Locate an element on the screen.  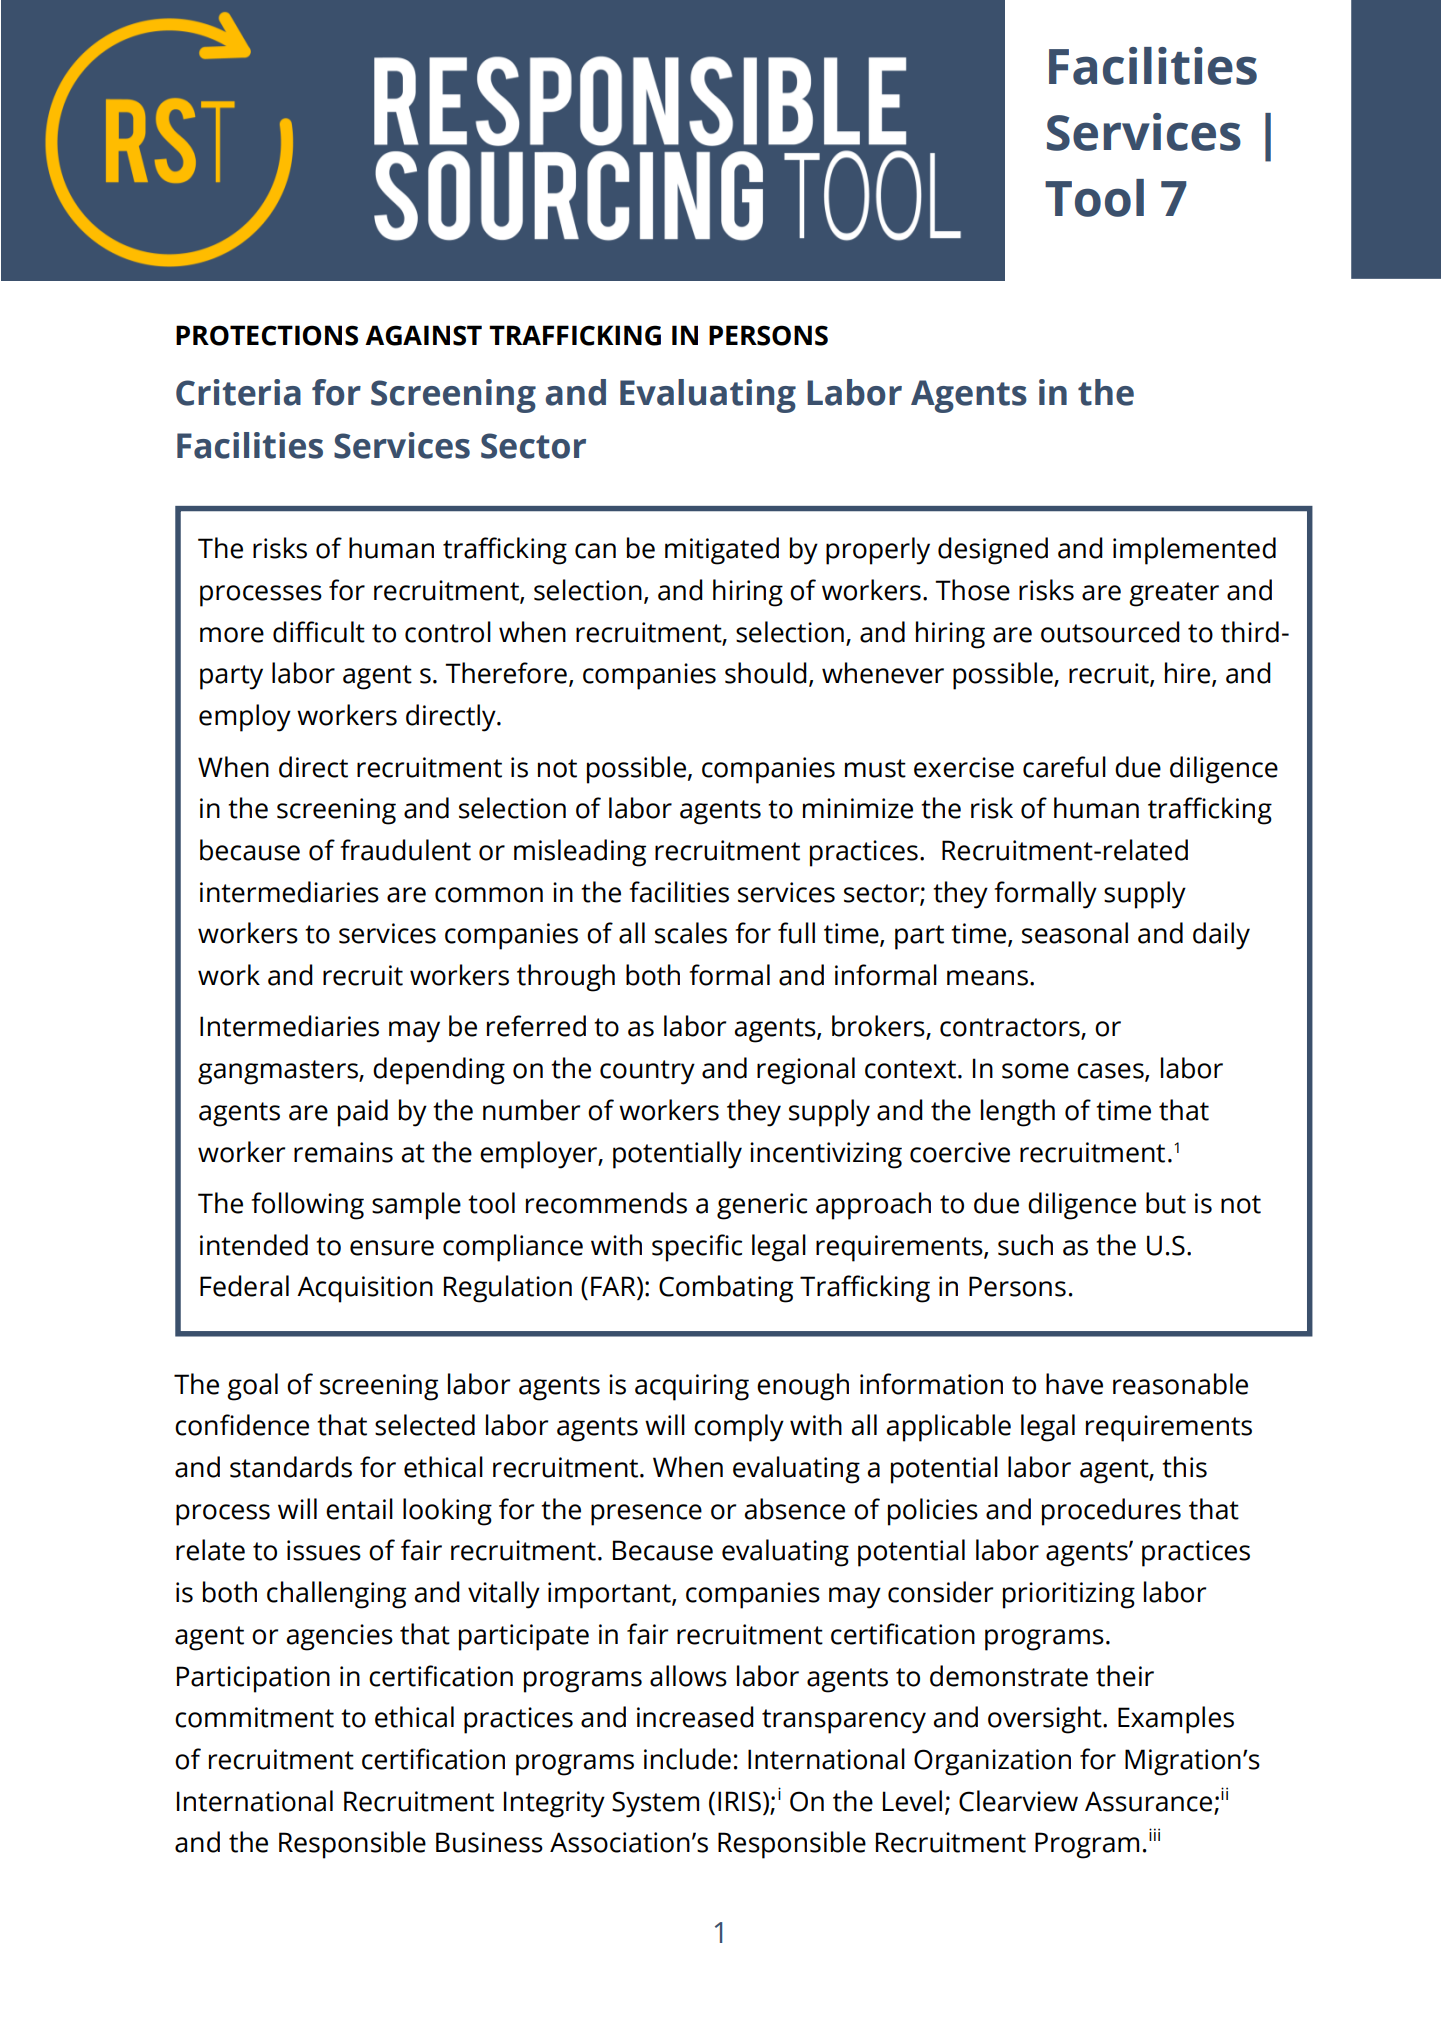
mitigated is located at coordinates (722, 551).
